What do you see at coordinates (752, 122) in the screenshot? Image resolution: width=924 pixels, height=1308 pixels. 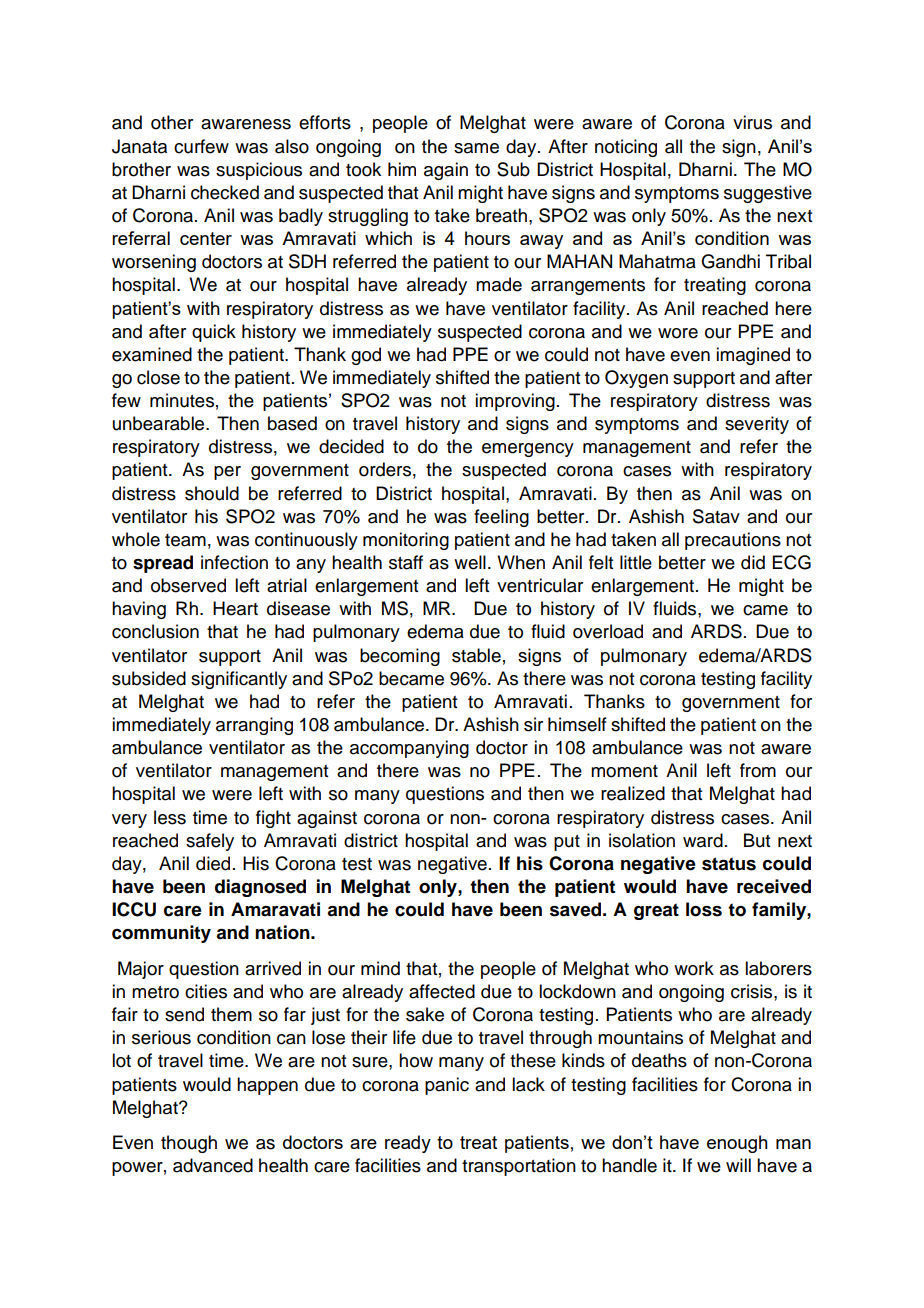 I see `virus` at bounding box center [752, 122].
